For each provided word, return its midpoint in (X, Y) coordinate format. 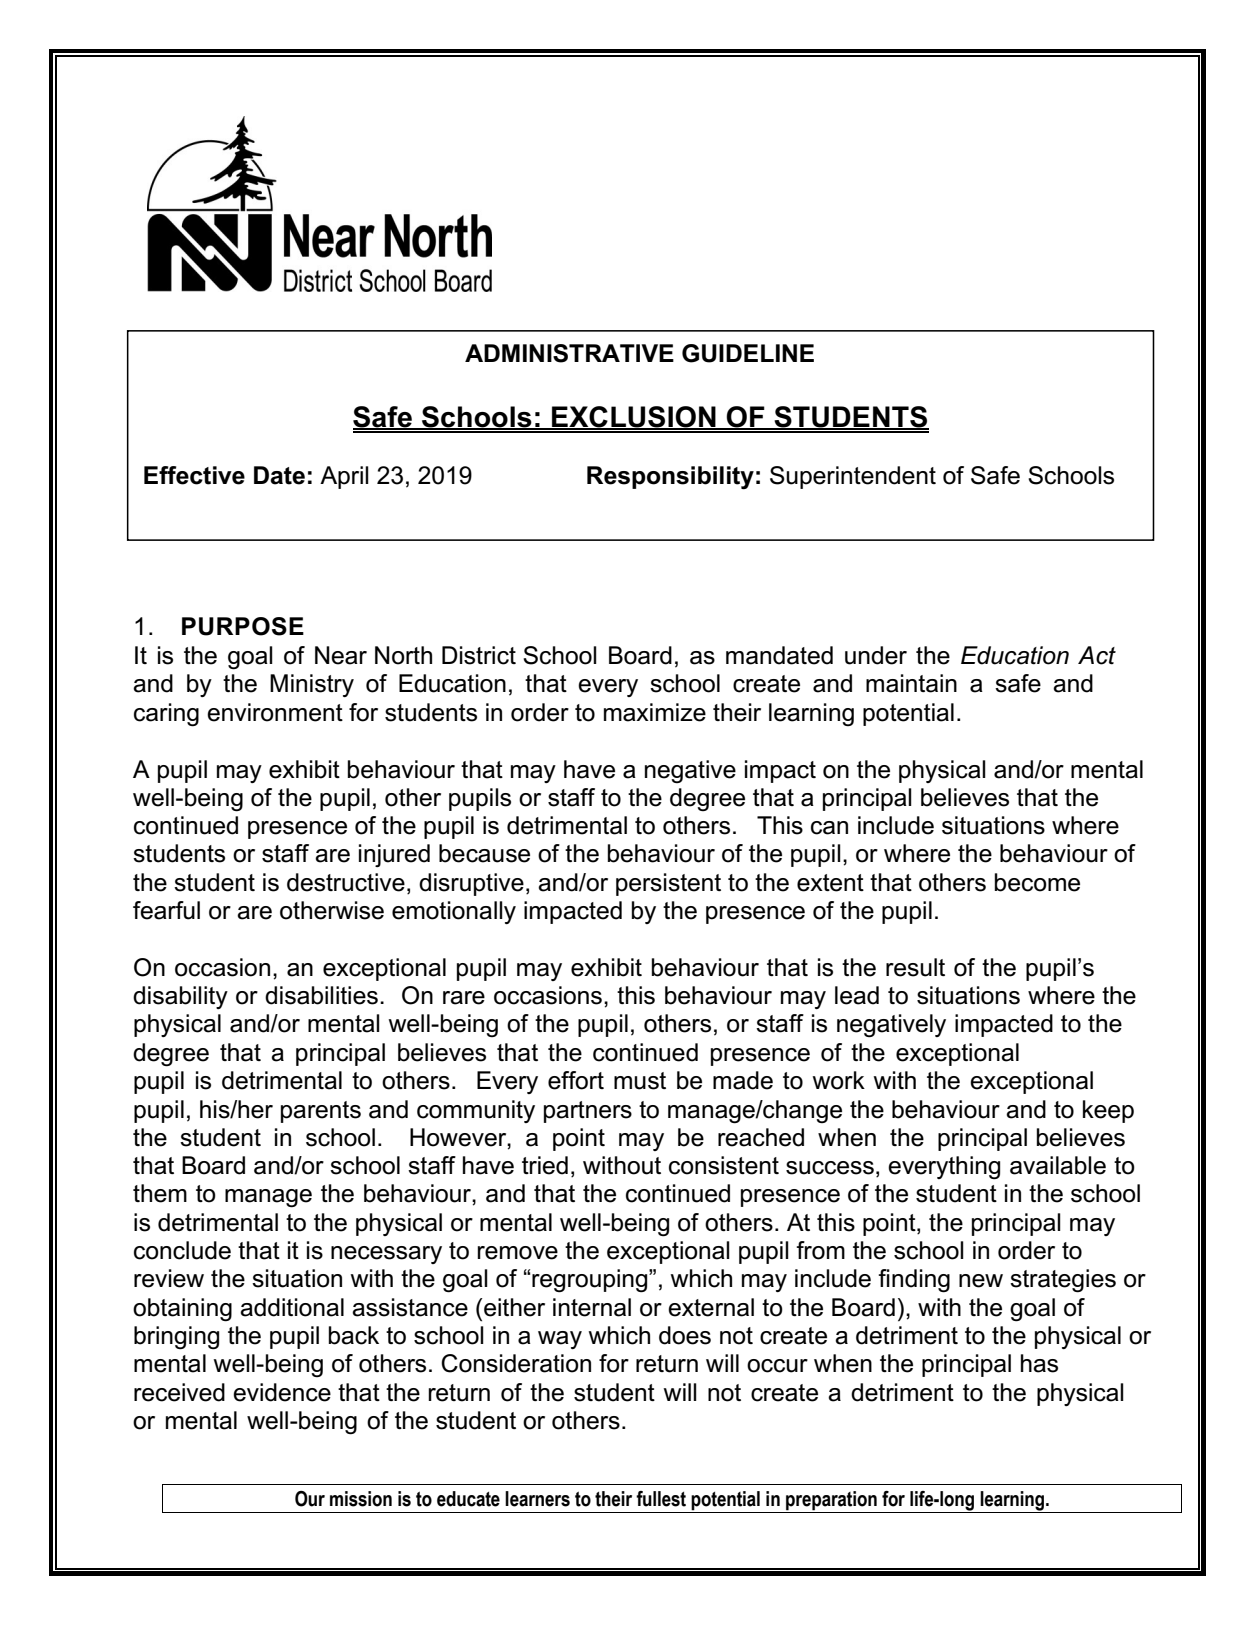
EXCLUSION (634, 418)
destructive (346, 882)
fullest (661, 1499)
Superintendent (853, 477)
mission (361, 1499)
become (1037, 882)
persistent (668, 884)
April (344, 477)
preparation (831, 1502)
